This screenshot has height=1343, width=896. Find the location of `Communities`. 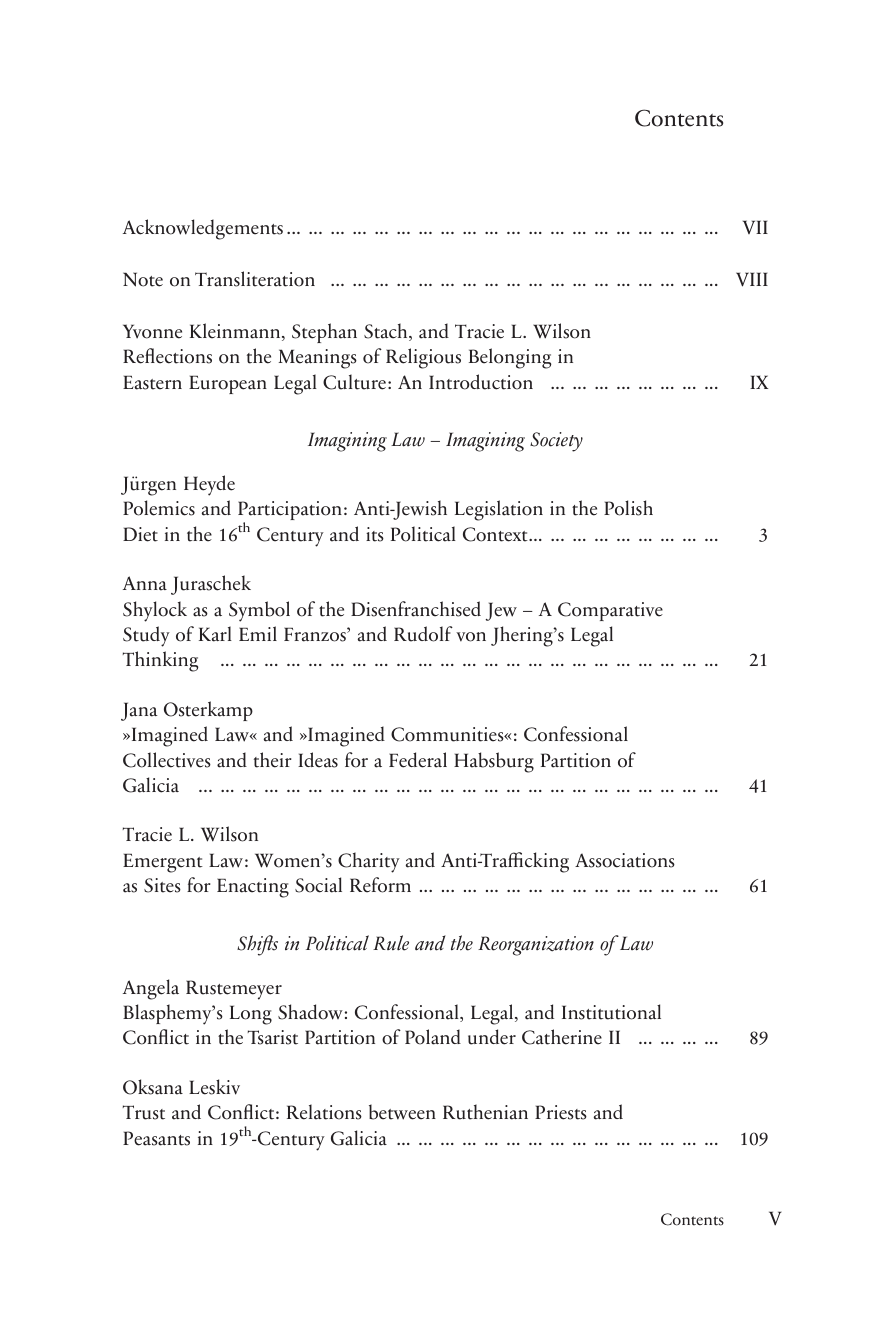

Communities is located at coordinates (448, 734).
